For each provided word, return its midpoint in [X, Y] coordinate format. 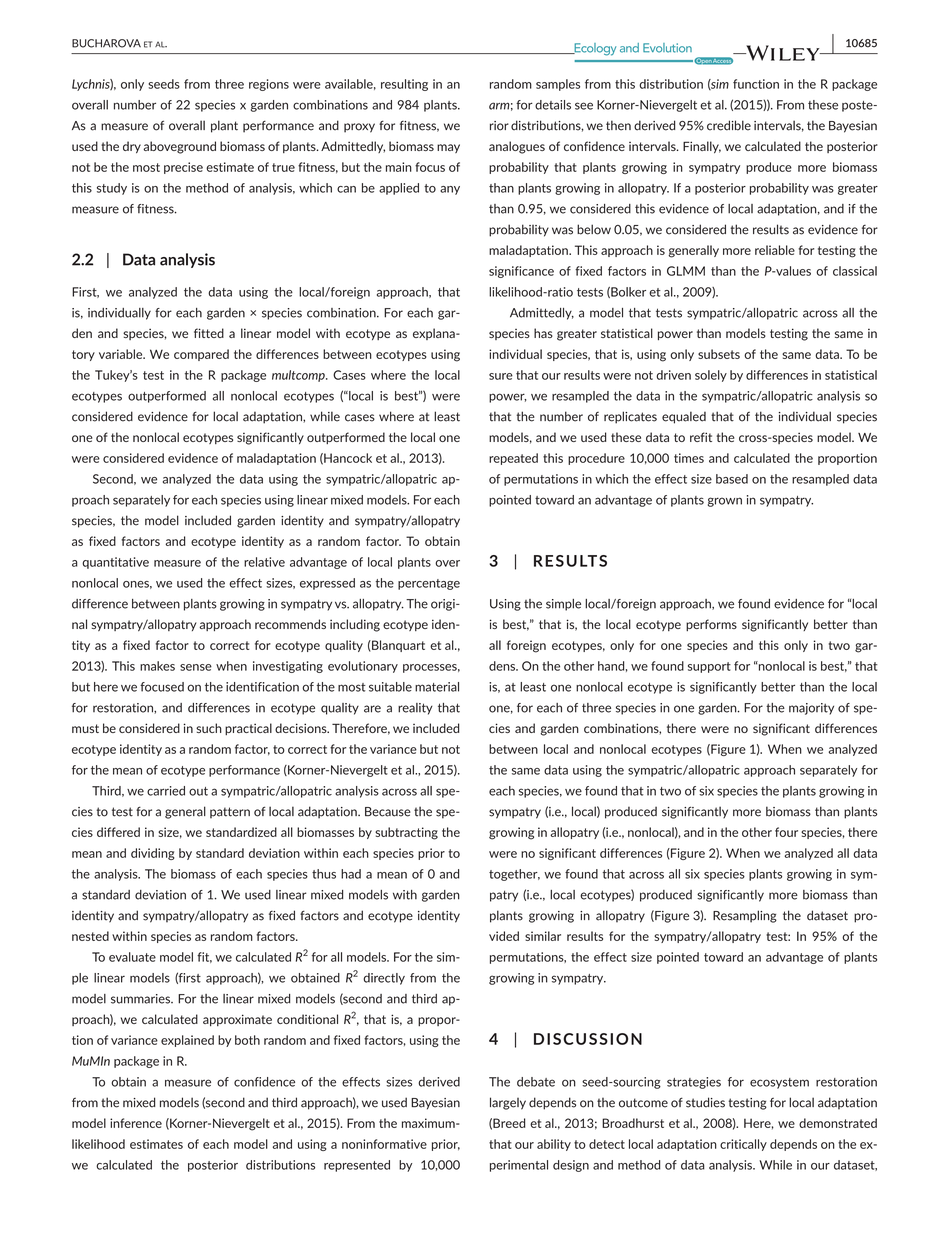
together [514, 875]
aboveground [179, 147]
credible [729, 125]
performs [711, 625]
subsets [719, 354]
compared [201, 355]
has [543, 333]
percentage [429, 584]
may [448, 148]
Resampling [745, 916]
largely [508, 1103]
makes [157, 666]
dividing [153, 854]
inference [136, 1123]
